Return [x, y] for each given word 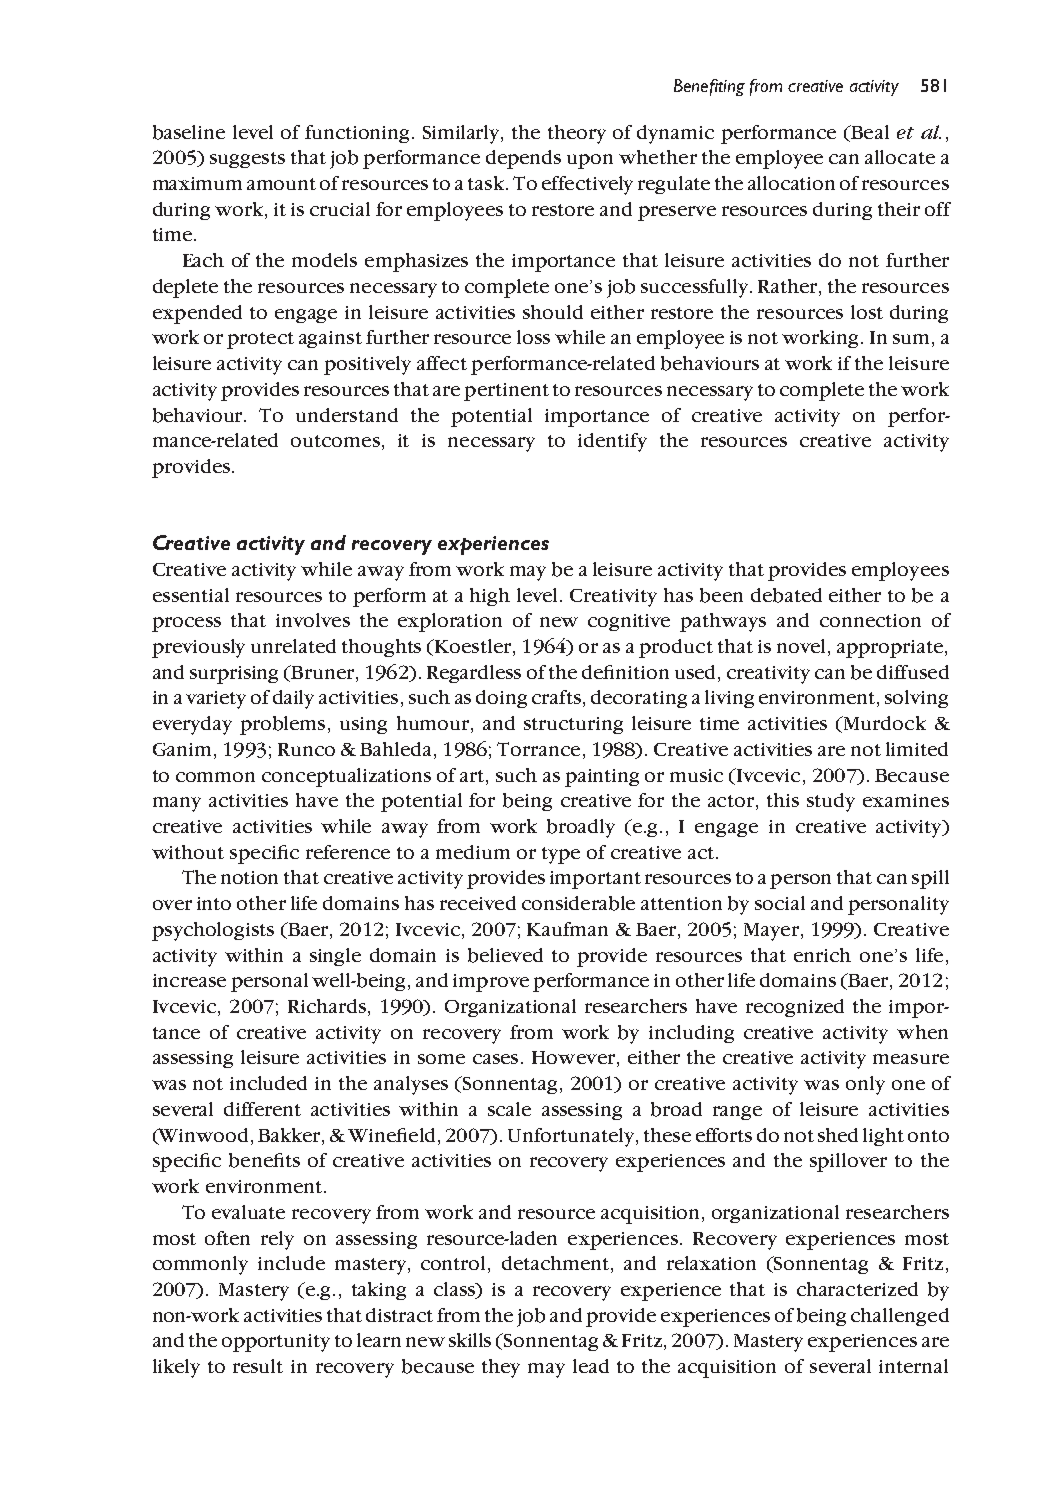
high [490, 597]
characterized [857, 1289]
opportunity [276, 1343]
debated [786, 595]
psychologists [213, 931]
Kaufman [567, 929]
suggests [247, 160]
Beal [869, 132]
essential [191, 595]
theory [577, 134]
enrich [822, 955]
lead [591, 1366]
